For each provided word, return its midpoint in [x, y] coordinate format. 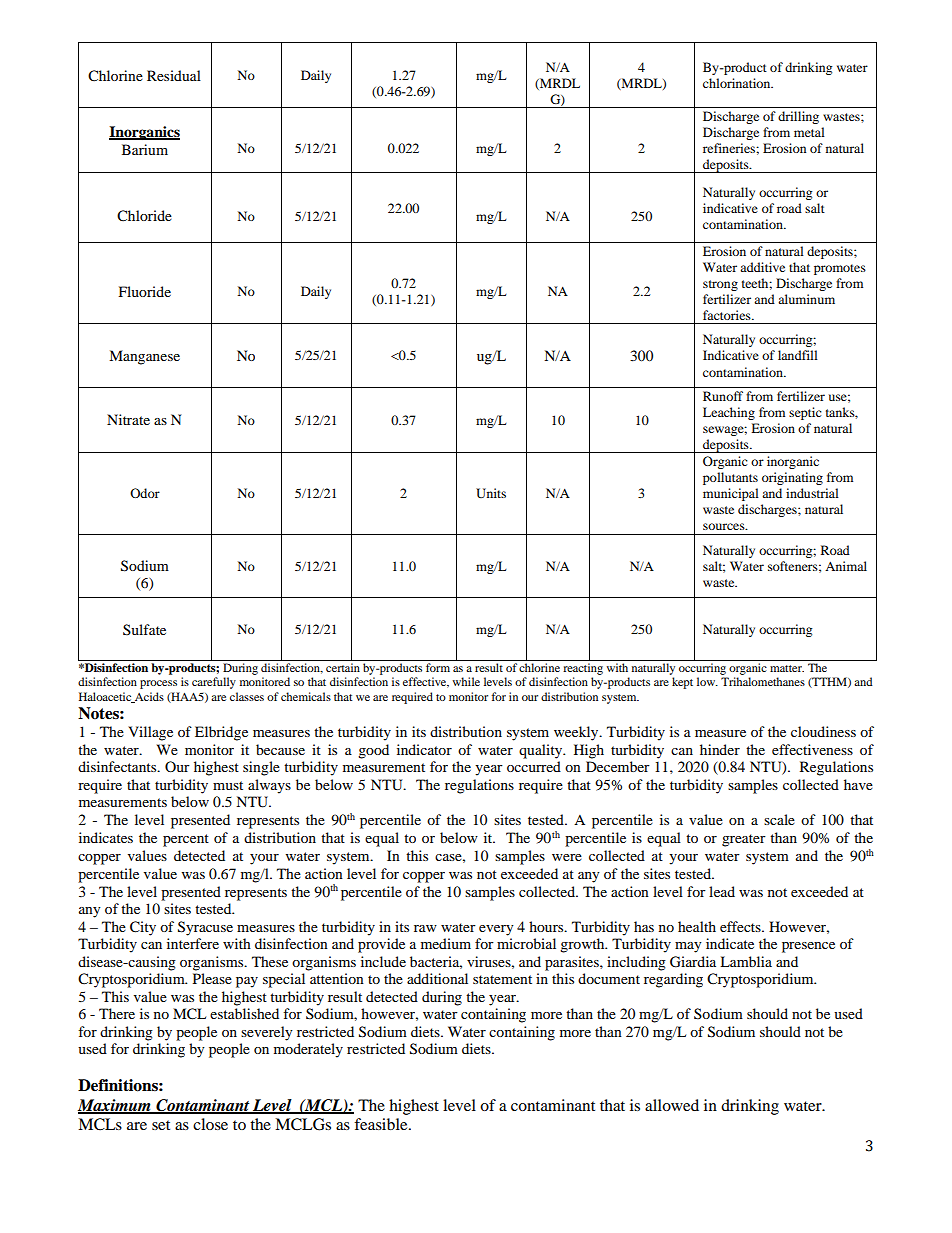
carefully [214, 683]
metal [809, 132]
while [466, 681]
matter [787, 668]
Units [491, 493]
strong [720, 285]
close [210, 1124]
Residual [174, 75]
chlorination [738, 83]
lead [722, 891]
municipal [731, 494]
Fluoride [145, 291]
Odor [145, 493]
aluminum [806, 299]
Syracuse [205, 928]
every [496, 930]
